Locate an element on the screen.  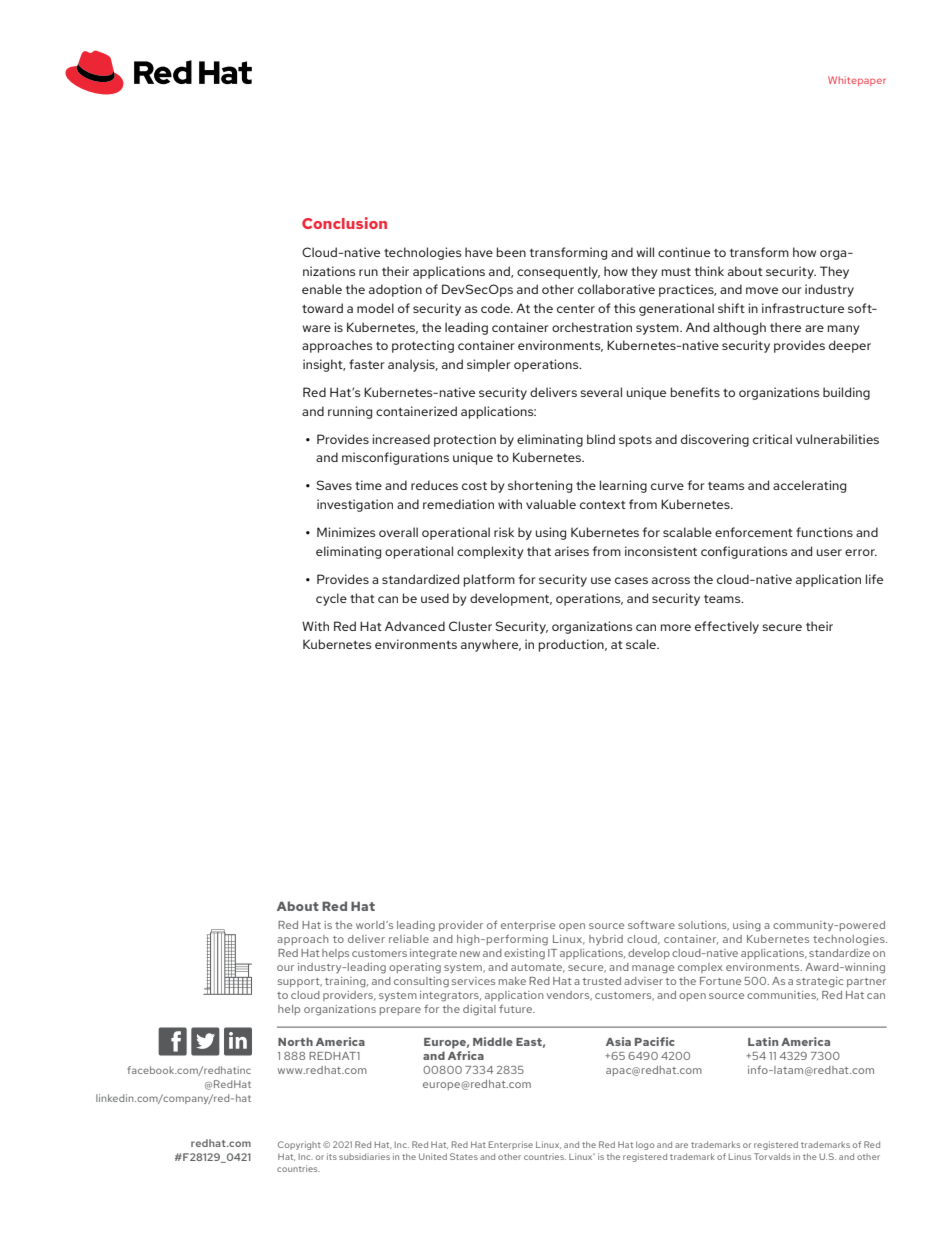
Conclusion is located at coordinates (344, 223).
